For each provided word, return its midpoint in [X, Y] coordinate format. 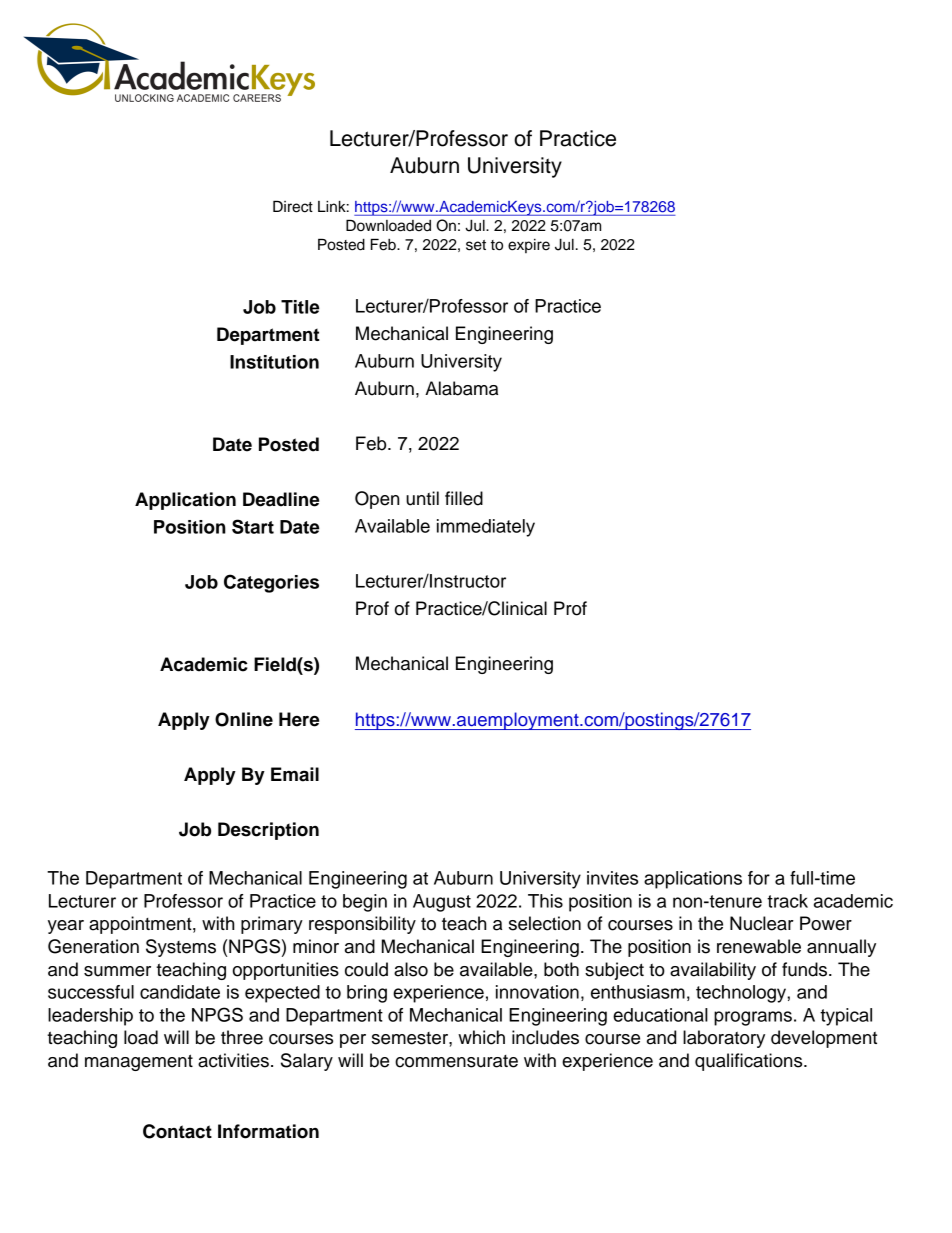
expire [529, 246]
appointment [141, 925]
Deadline [281, 499]
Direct [293, 206]
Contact [177, 1131]
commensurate [456, 1061]
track [787, 901]
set [476, 245]
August [442, 903]
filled [464, 498]
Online [244, 719]
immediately [486, 528]
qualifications [750, 1062]
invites [612, 878]
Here [299, 719]
